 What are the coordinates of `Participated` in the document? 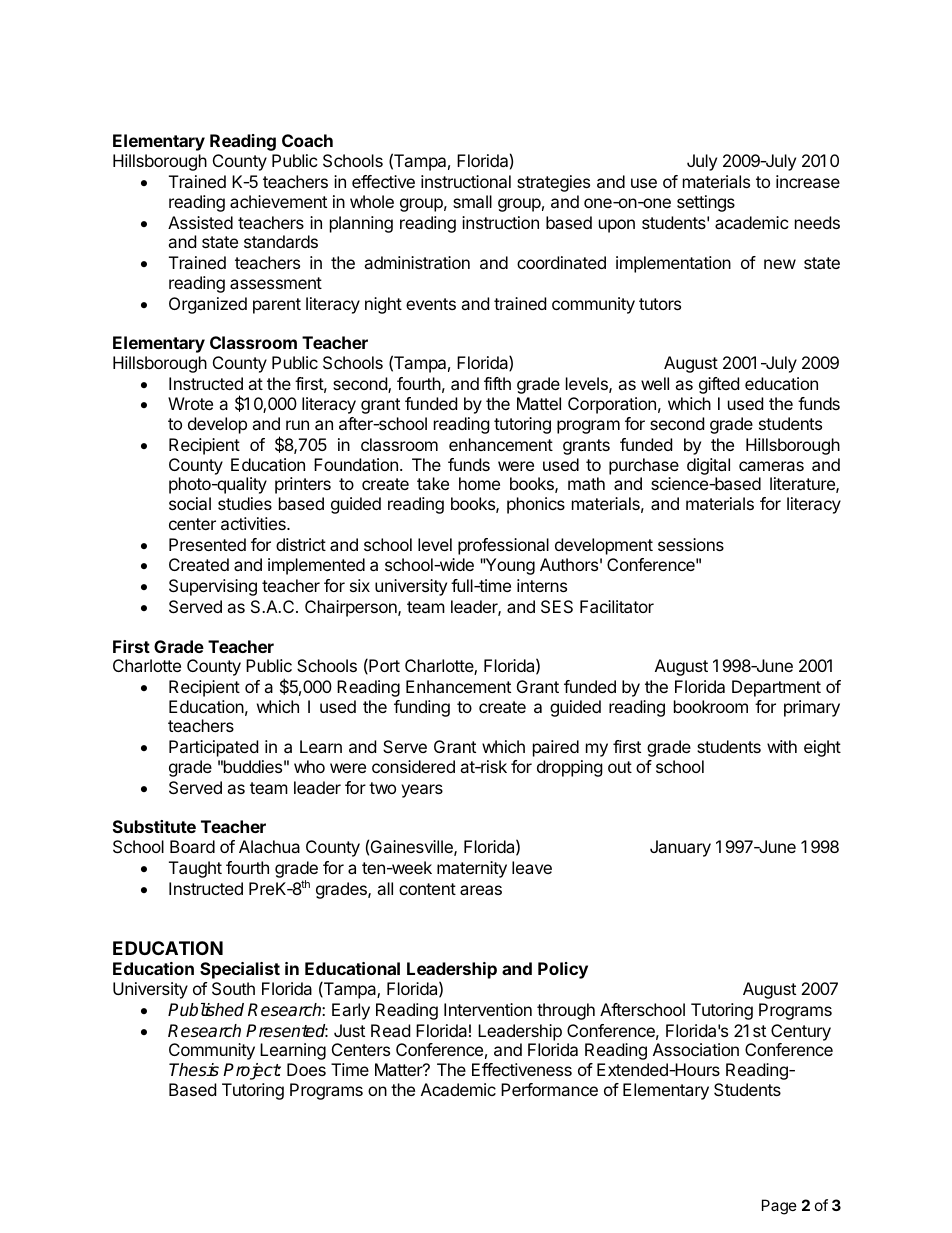 It's located at (213, 748).
